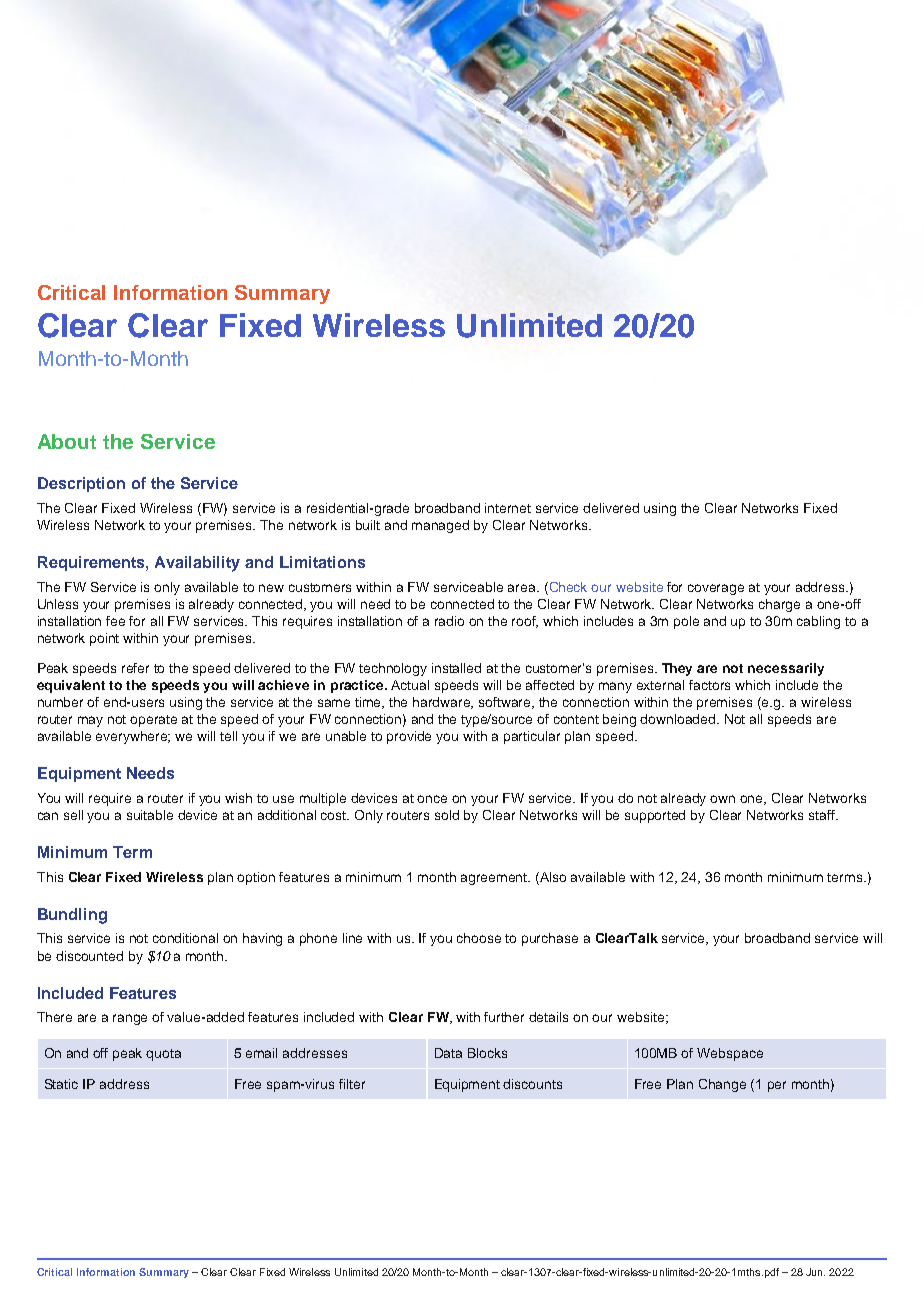  I want to click on internet, so click(508, 508).
